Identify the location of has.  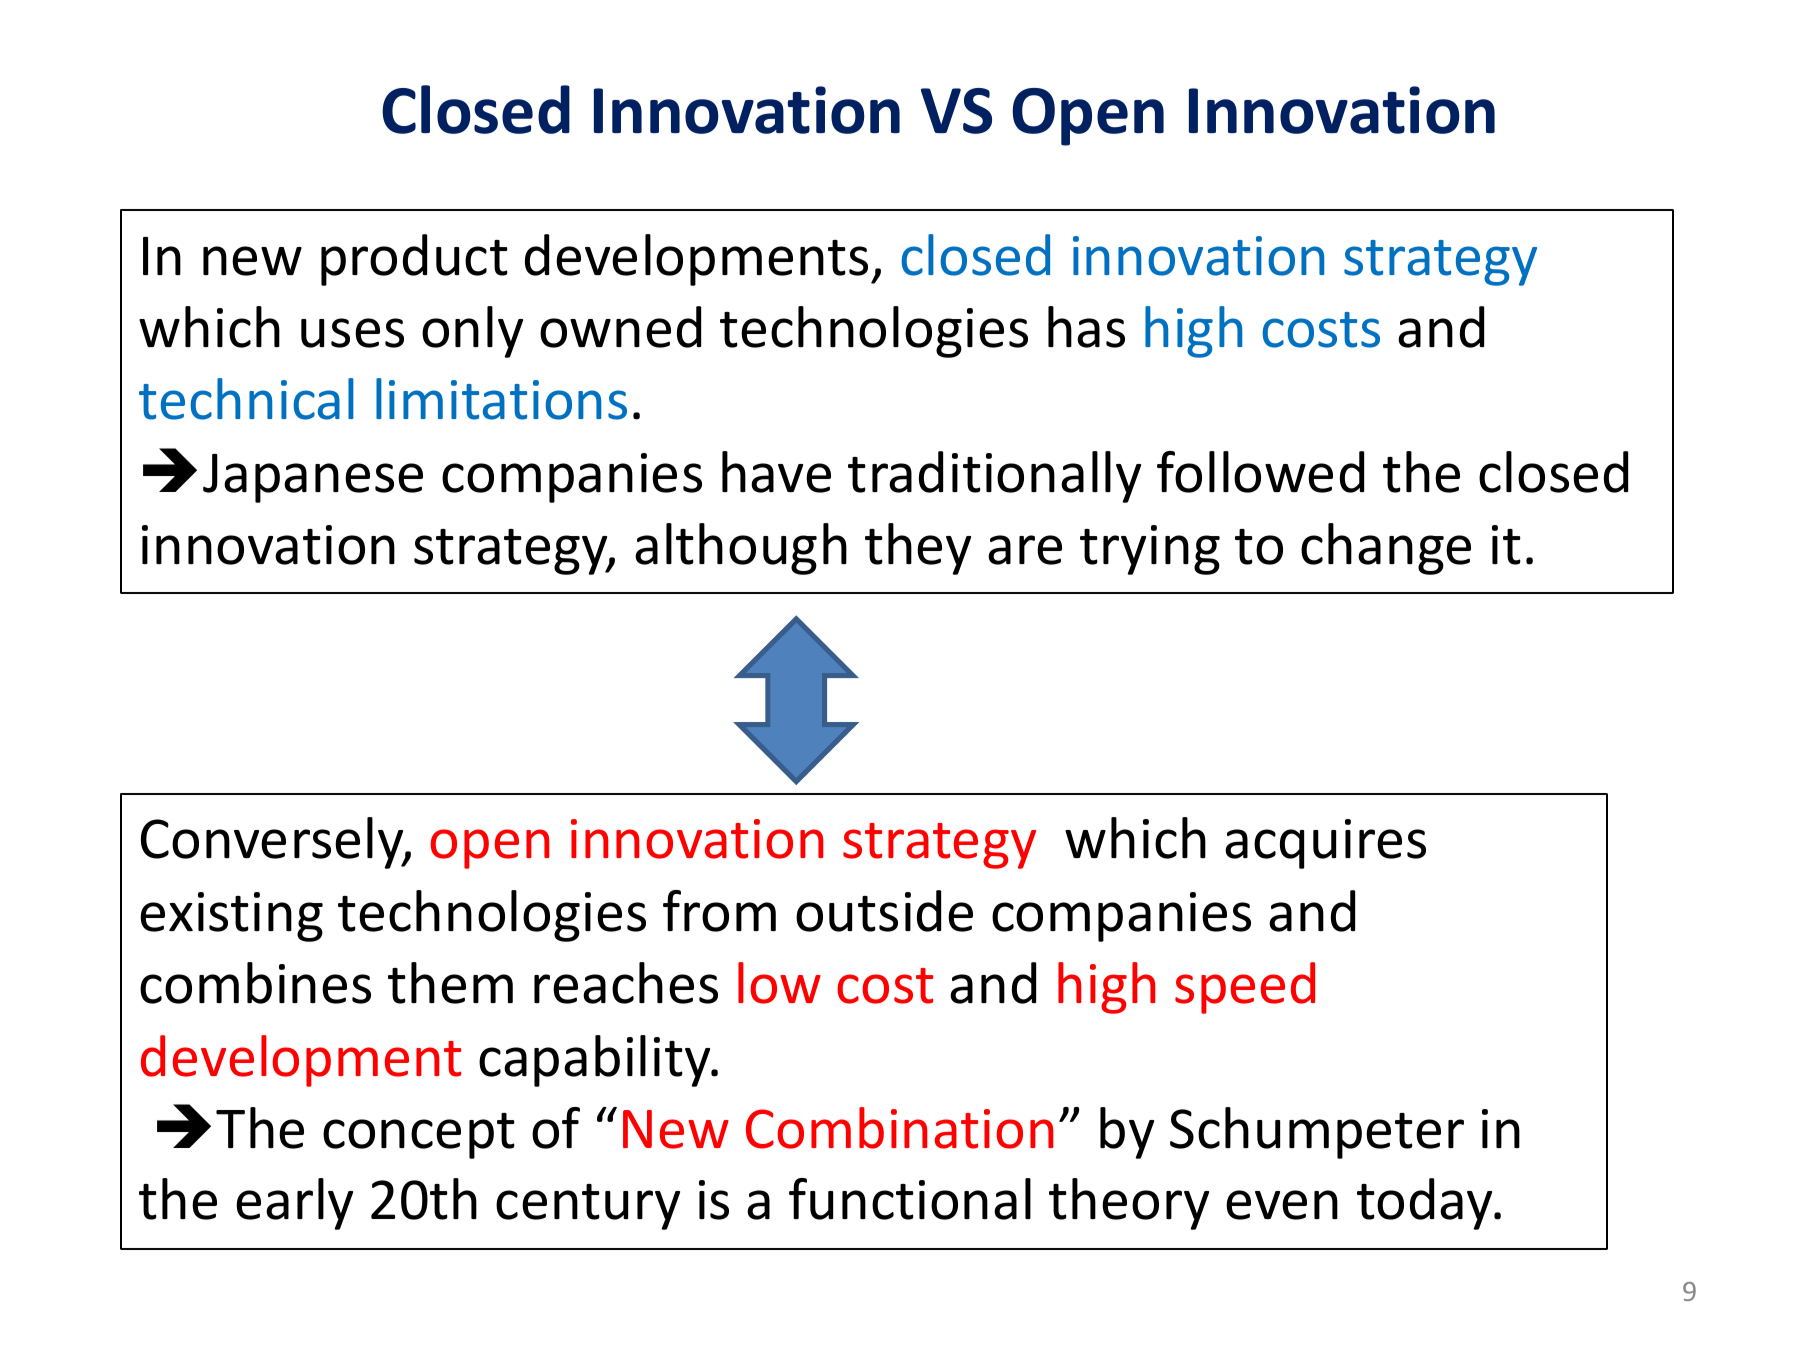
(1086, 327).
